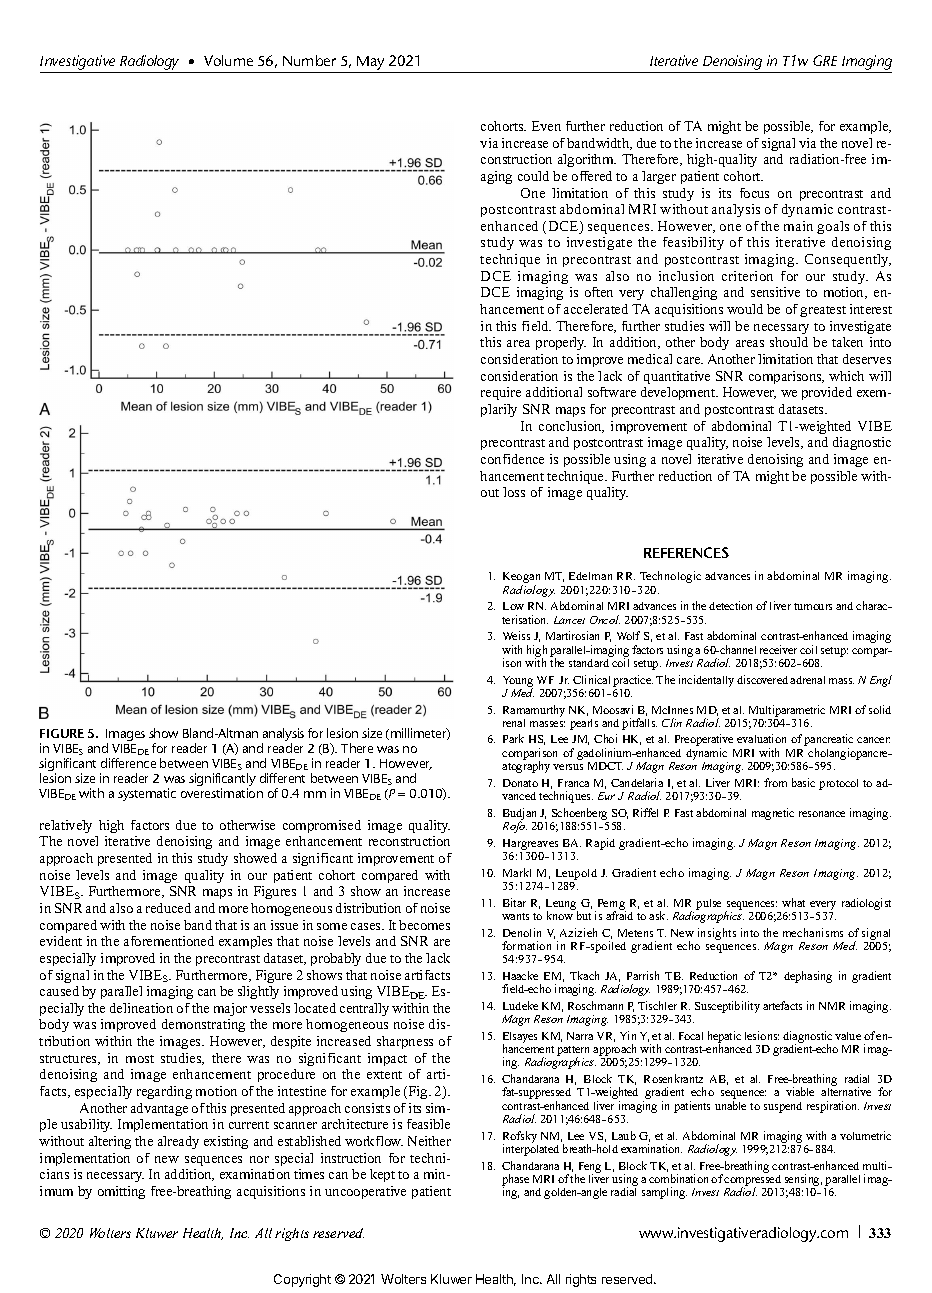 The height and width of the image is (1293, 932). Describe the element at coordinates (128, 763) in the image. I see `difference` at that location.
